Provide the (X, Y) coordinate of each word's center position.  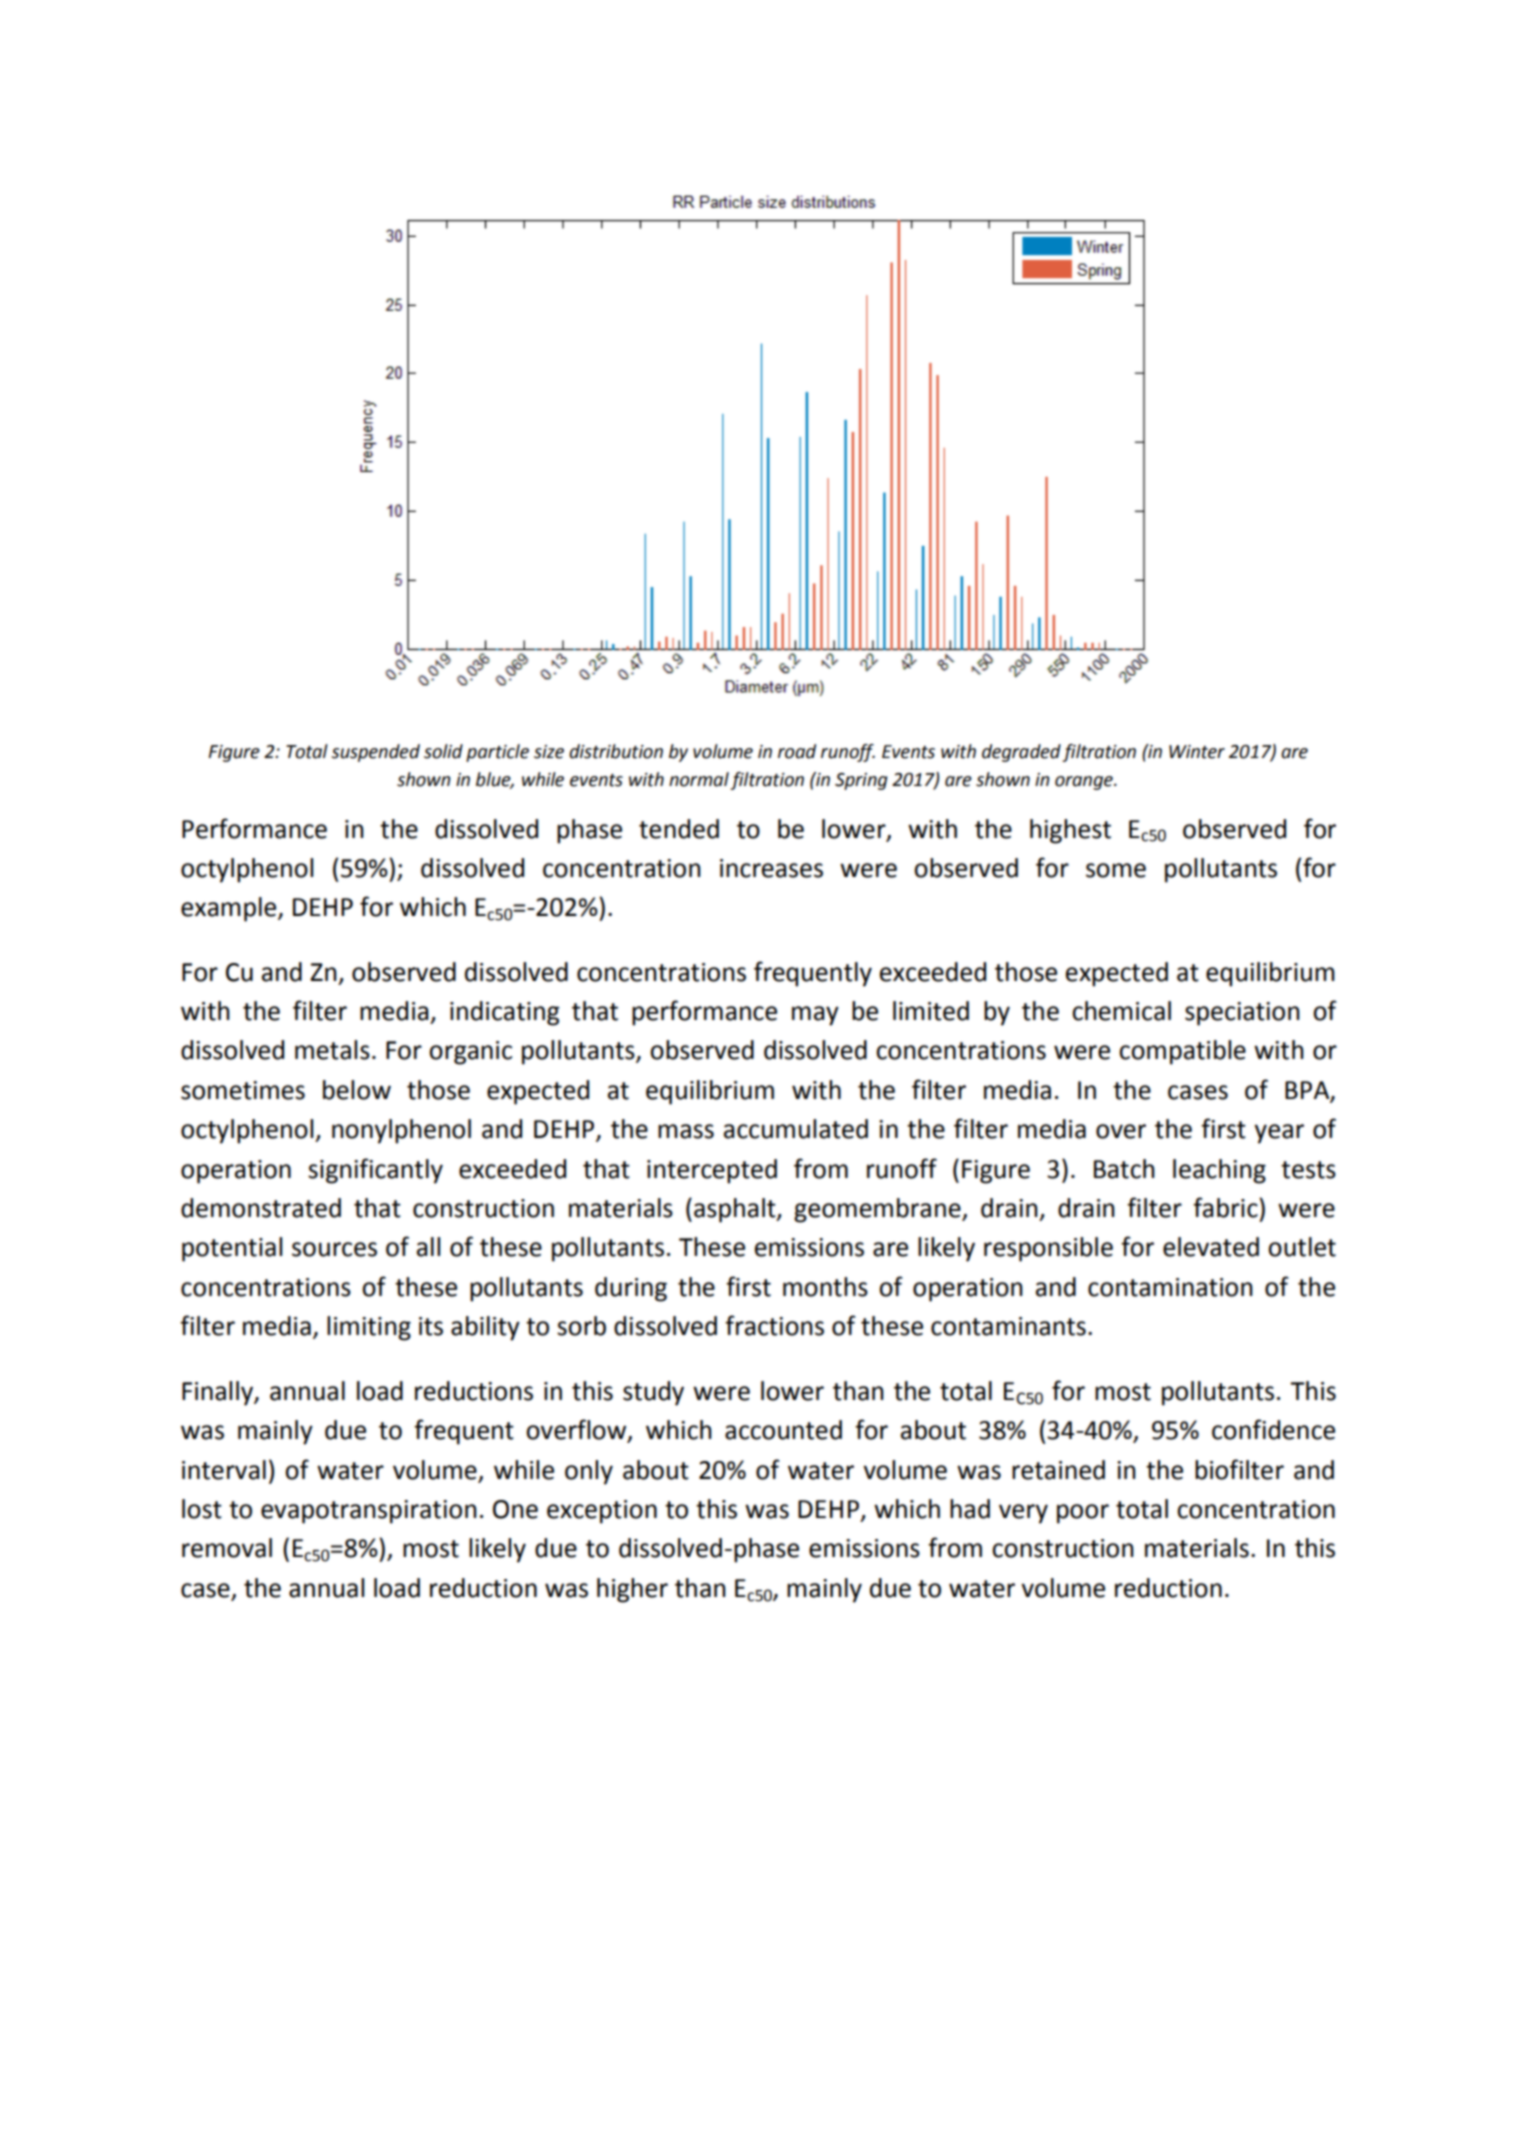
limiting (369, 1328)
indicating (504, 1013)
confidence (1273, 1429)
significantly (375, 1171)
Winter (1197, 752)
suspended (375, 753)
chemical (1121, 1011)
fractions (774, 1325)
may (815, 1016)
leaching (1219, 1171)
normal (699, 779)
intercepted (712, 1171)
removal (227, 1548)
